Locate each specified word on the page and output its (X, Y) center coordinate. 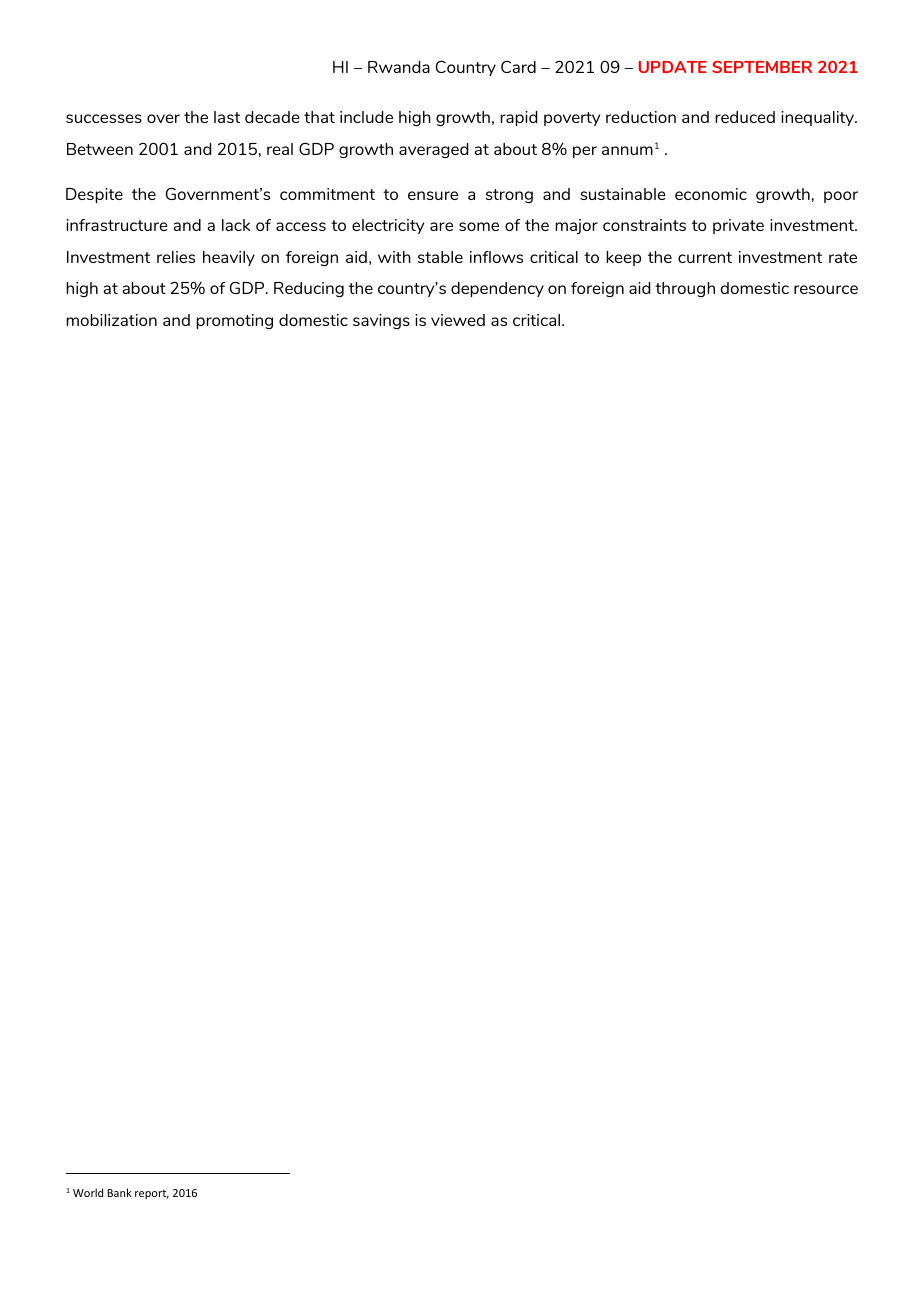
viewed (458, 320)
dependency (497, 289)
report (152, 1194)
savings (381, 321)
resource (826, 289)
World (88, 1192)
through (685, 289)
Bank (120, 1192)
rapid (518, 118)
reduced (745, 117)
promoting (234, 321)
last (227, 117)
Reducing (309, 289)
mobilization (111, 320)
